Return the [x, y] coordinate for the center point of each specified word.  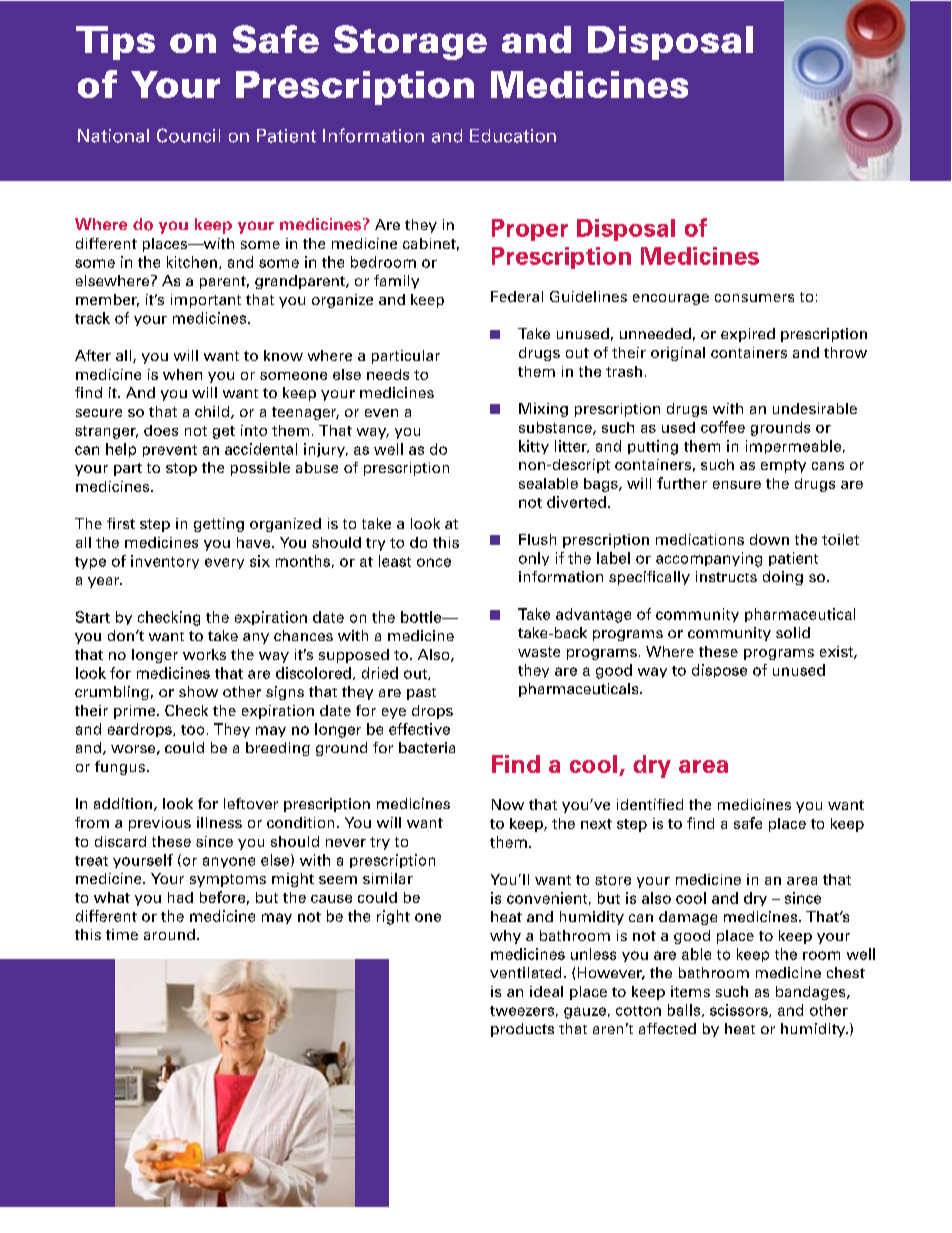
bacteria [427, 747]
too [192, 730]
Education [513, 136]
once [434, 562]
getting [219, 525]
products [522, 1030]
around [169, 934]
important [206, 301]
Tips [115, 43]
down [769, 539]
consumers [754, 298]
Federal [517, 296]
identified [650, 804]
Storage [410, 42]
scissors [740, 1010]
